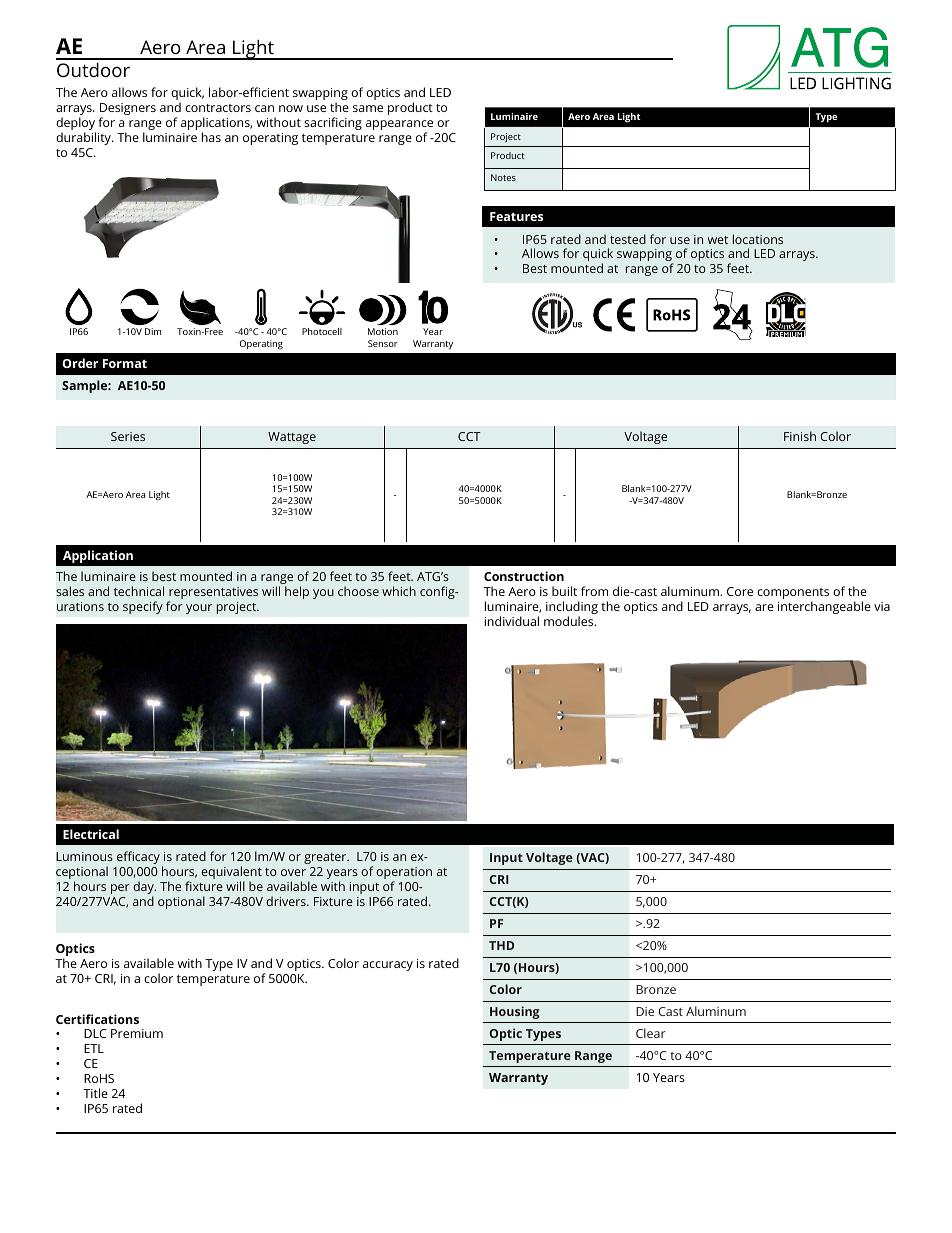 The width and height of the image is (952, 1233). What do you see at coordinates (793, 595) in the image?
I see `components` at bounding box center [793, 595].
